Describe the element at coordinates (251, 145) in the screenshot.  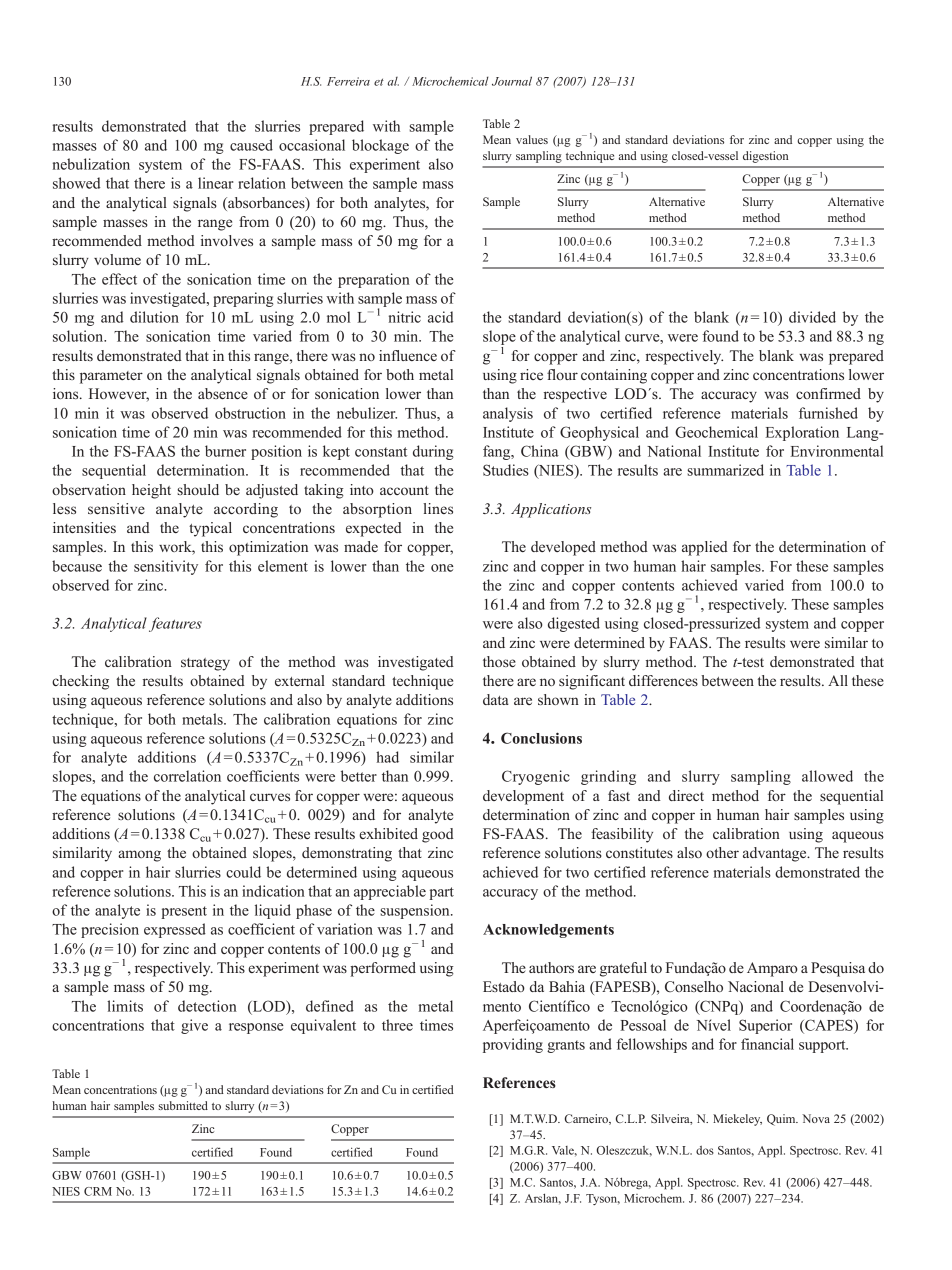
I see `caused` at that location.
